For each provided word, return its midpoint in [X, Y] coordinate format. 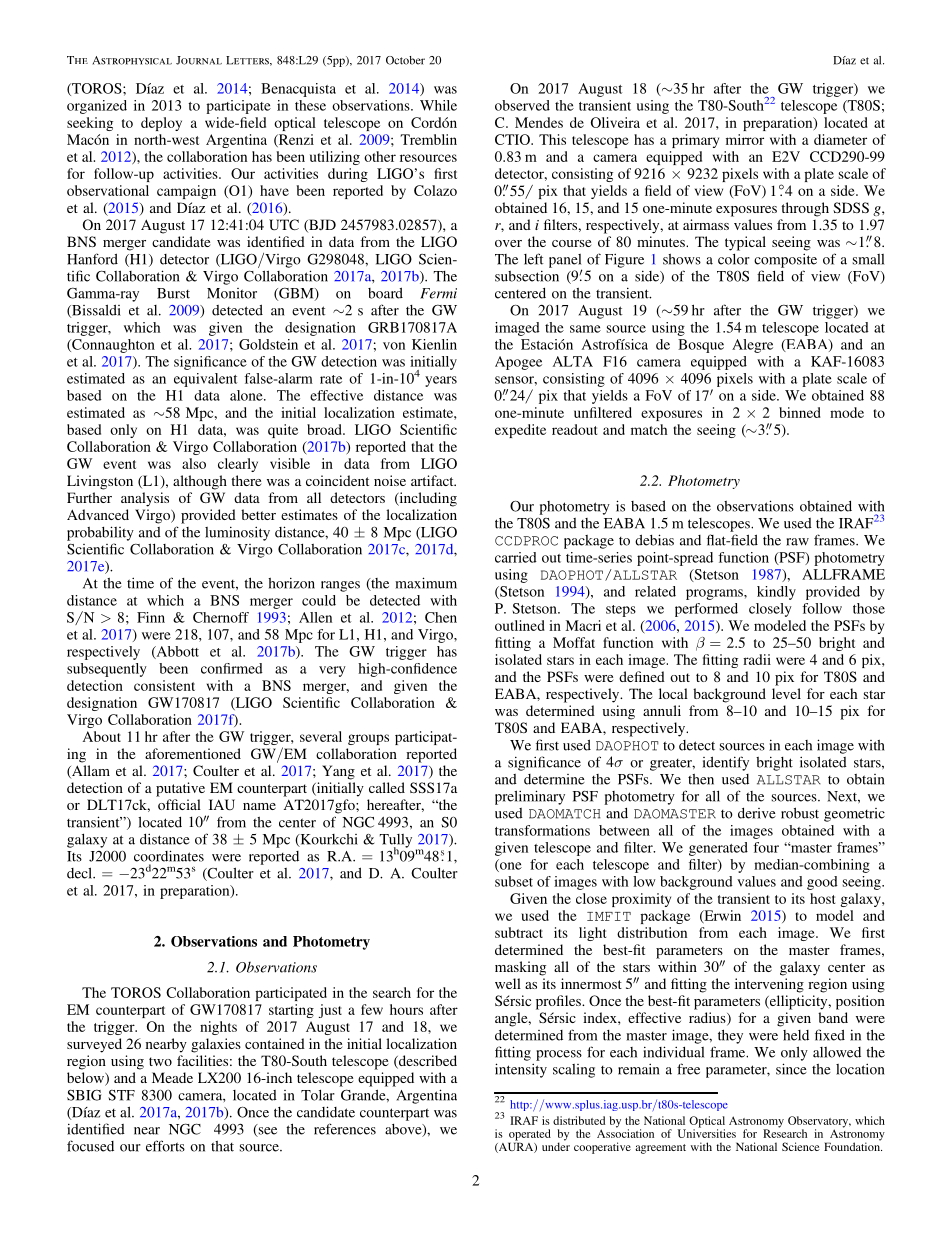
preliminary [530, 797]
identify [726, 763]
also [194, 463]
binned [800, 412]
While [438, 105]
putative [180, 789]
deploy [161, 124]
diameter [840, 139]
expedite [520, 431]
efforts [165, 1146]
